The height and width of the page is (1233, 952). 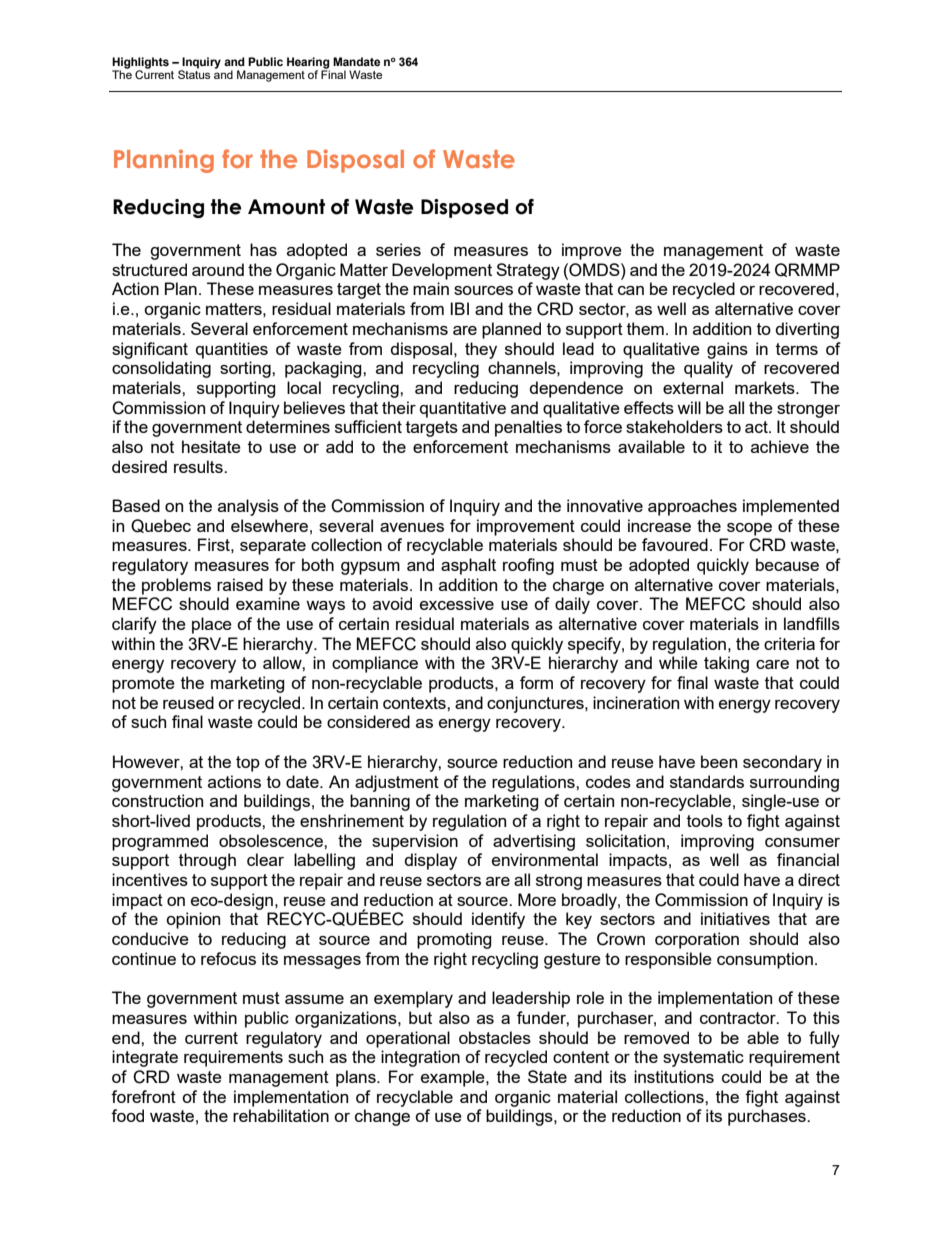 I want to click on quantities, so click(x=232, y=350).
